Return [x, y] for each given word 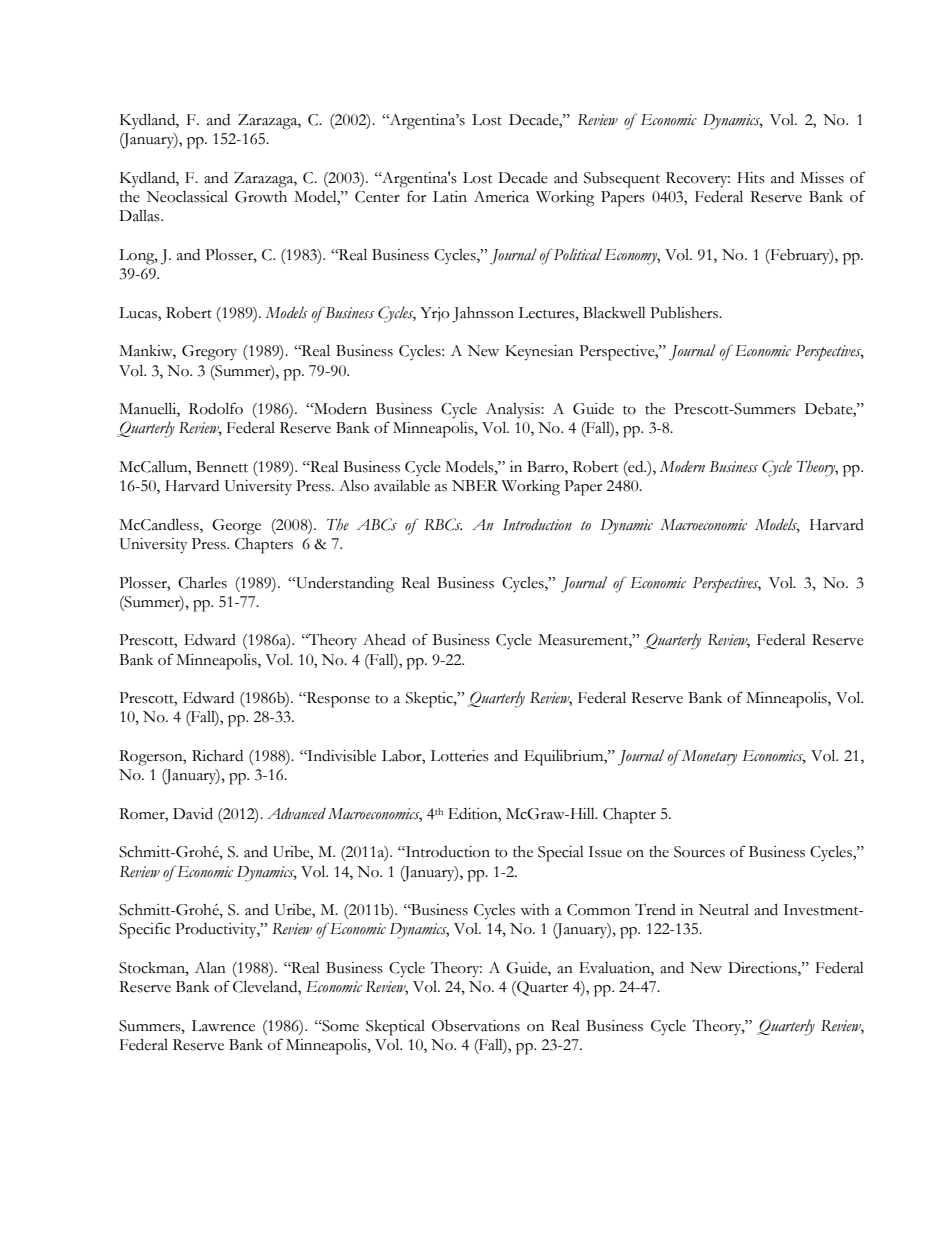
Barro [546, 468]
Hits [751, 178]
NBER [475, 485]
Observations [476, 1026]
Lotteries [459, 756]
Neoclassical [187, 197]
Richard [217, 756]
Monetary [708, 757]
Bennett [222, 467]
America [501, 197]
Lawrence [223, 1026]
